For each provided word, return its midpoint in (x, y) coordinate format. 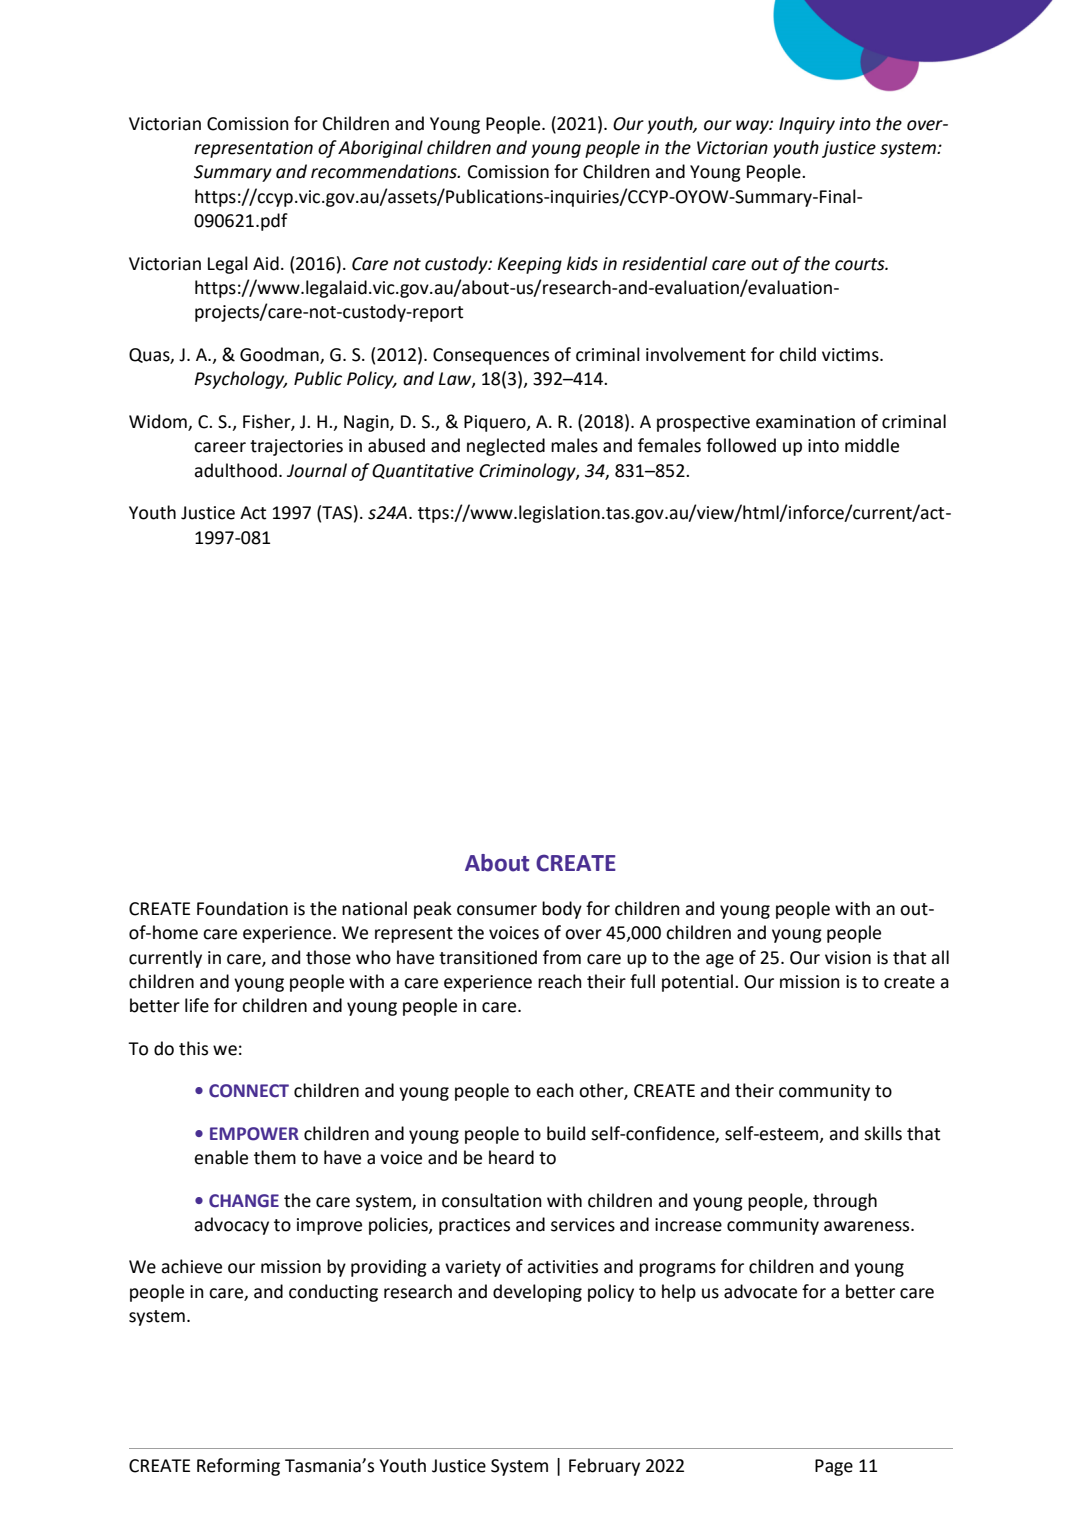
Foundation (242, 908)
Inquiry (807, 125)
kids (582, 263)
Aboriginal (380, 149)
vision (848, 958)
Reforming (238, 1467)
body (562, 910)
